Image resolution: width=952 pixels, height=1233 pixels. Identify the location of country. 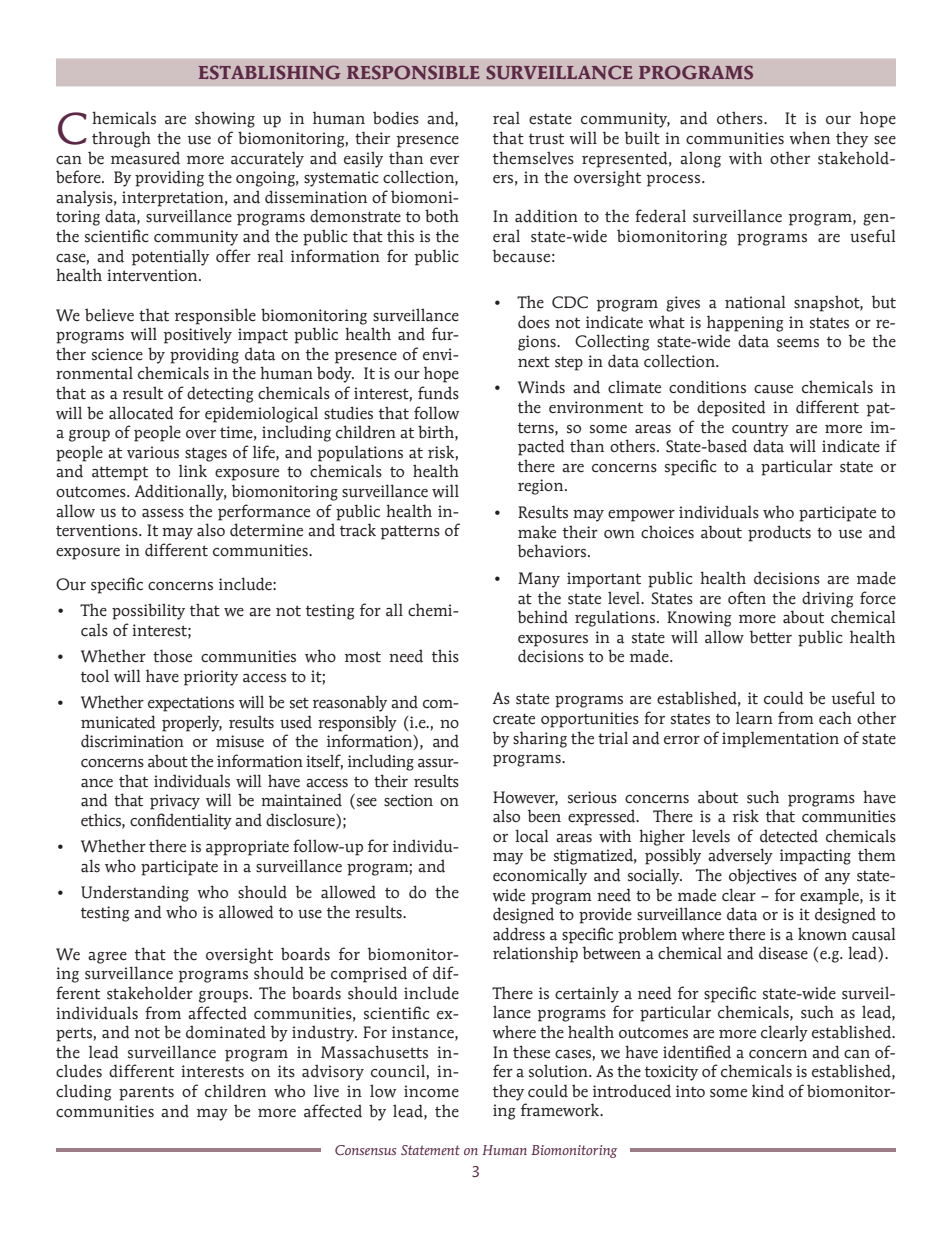
(760, 429).
